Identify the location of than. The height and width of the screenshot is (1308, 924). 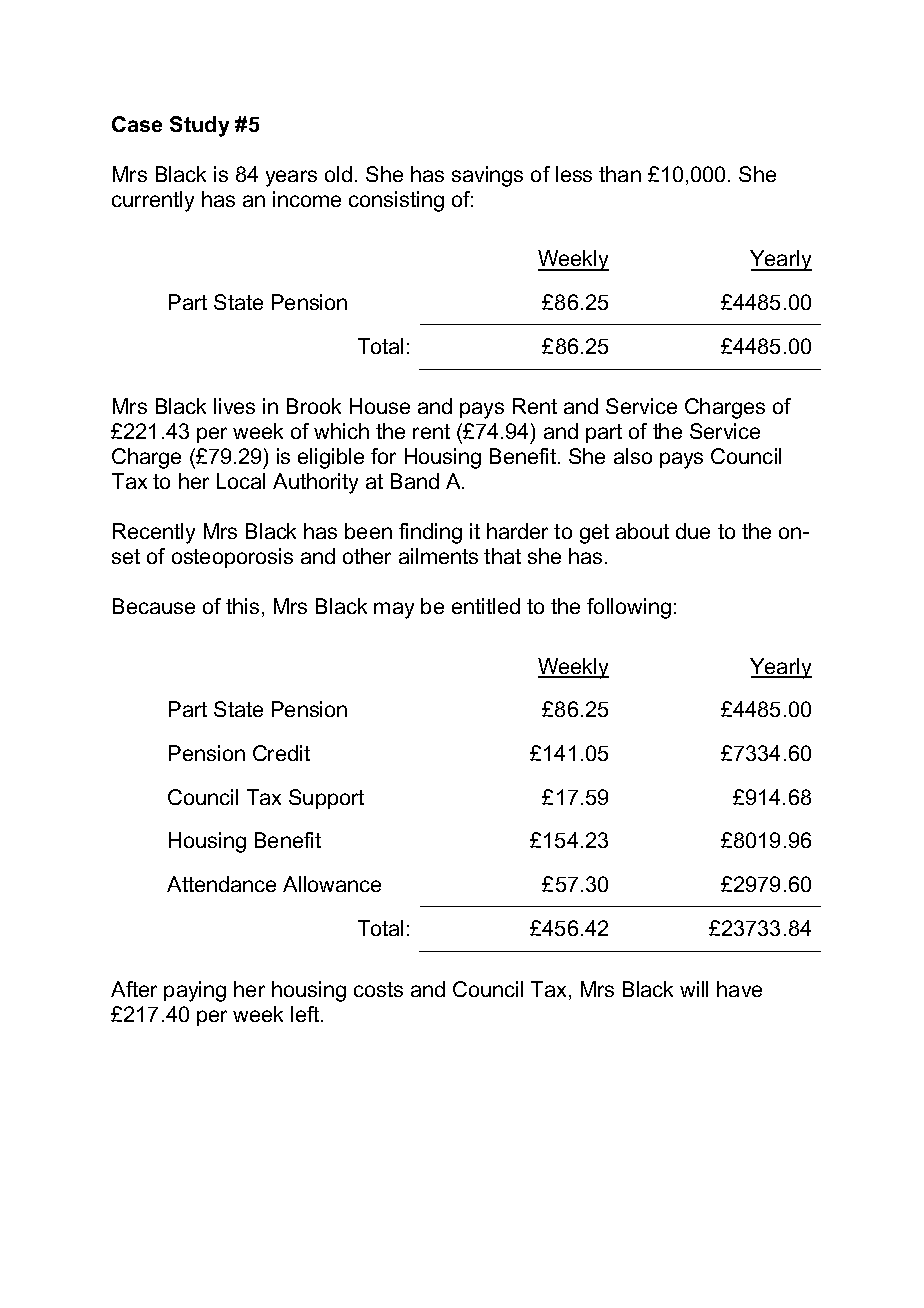
(620, 174).
